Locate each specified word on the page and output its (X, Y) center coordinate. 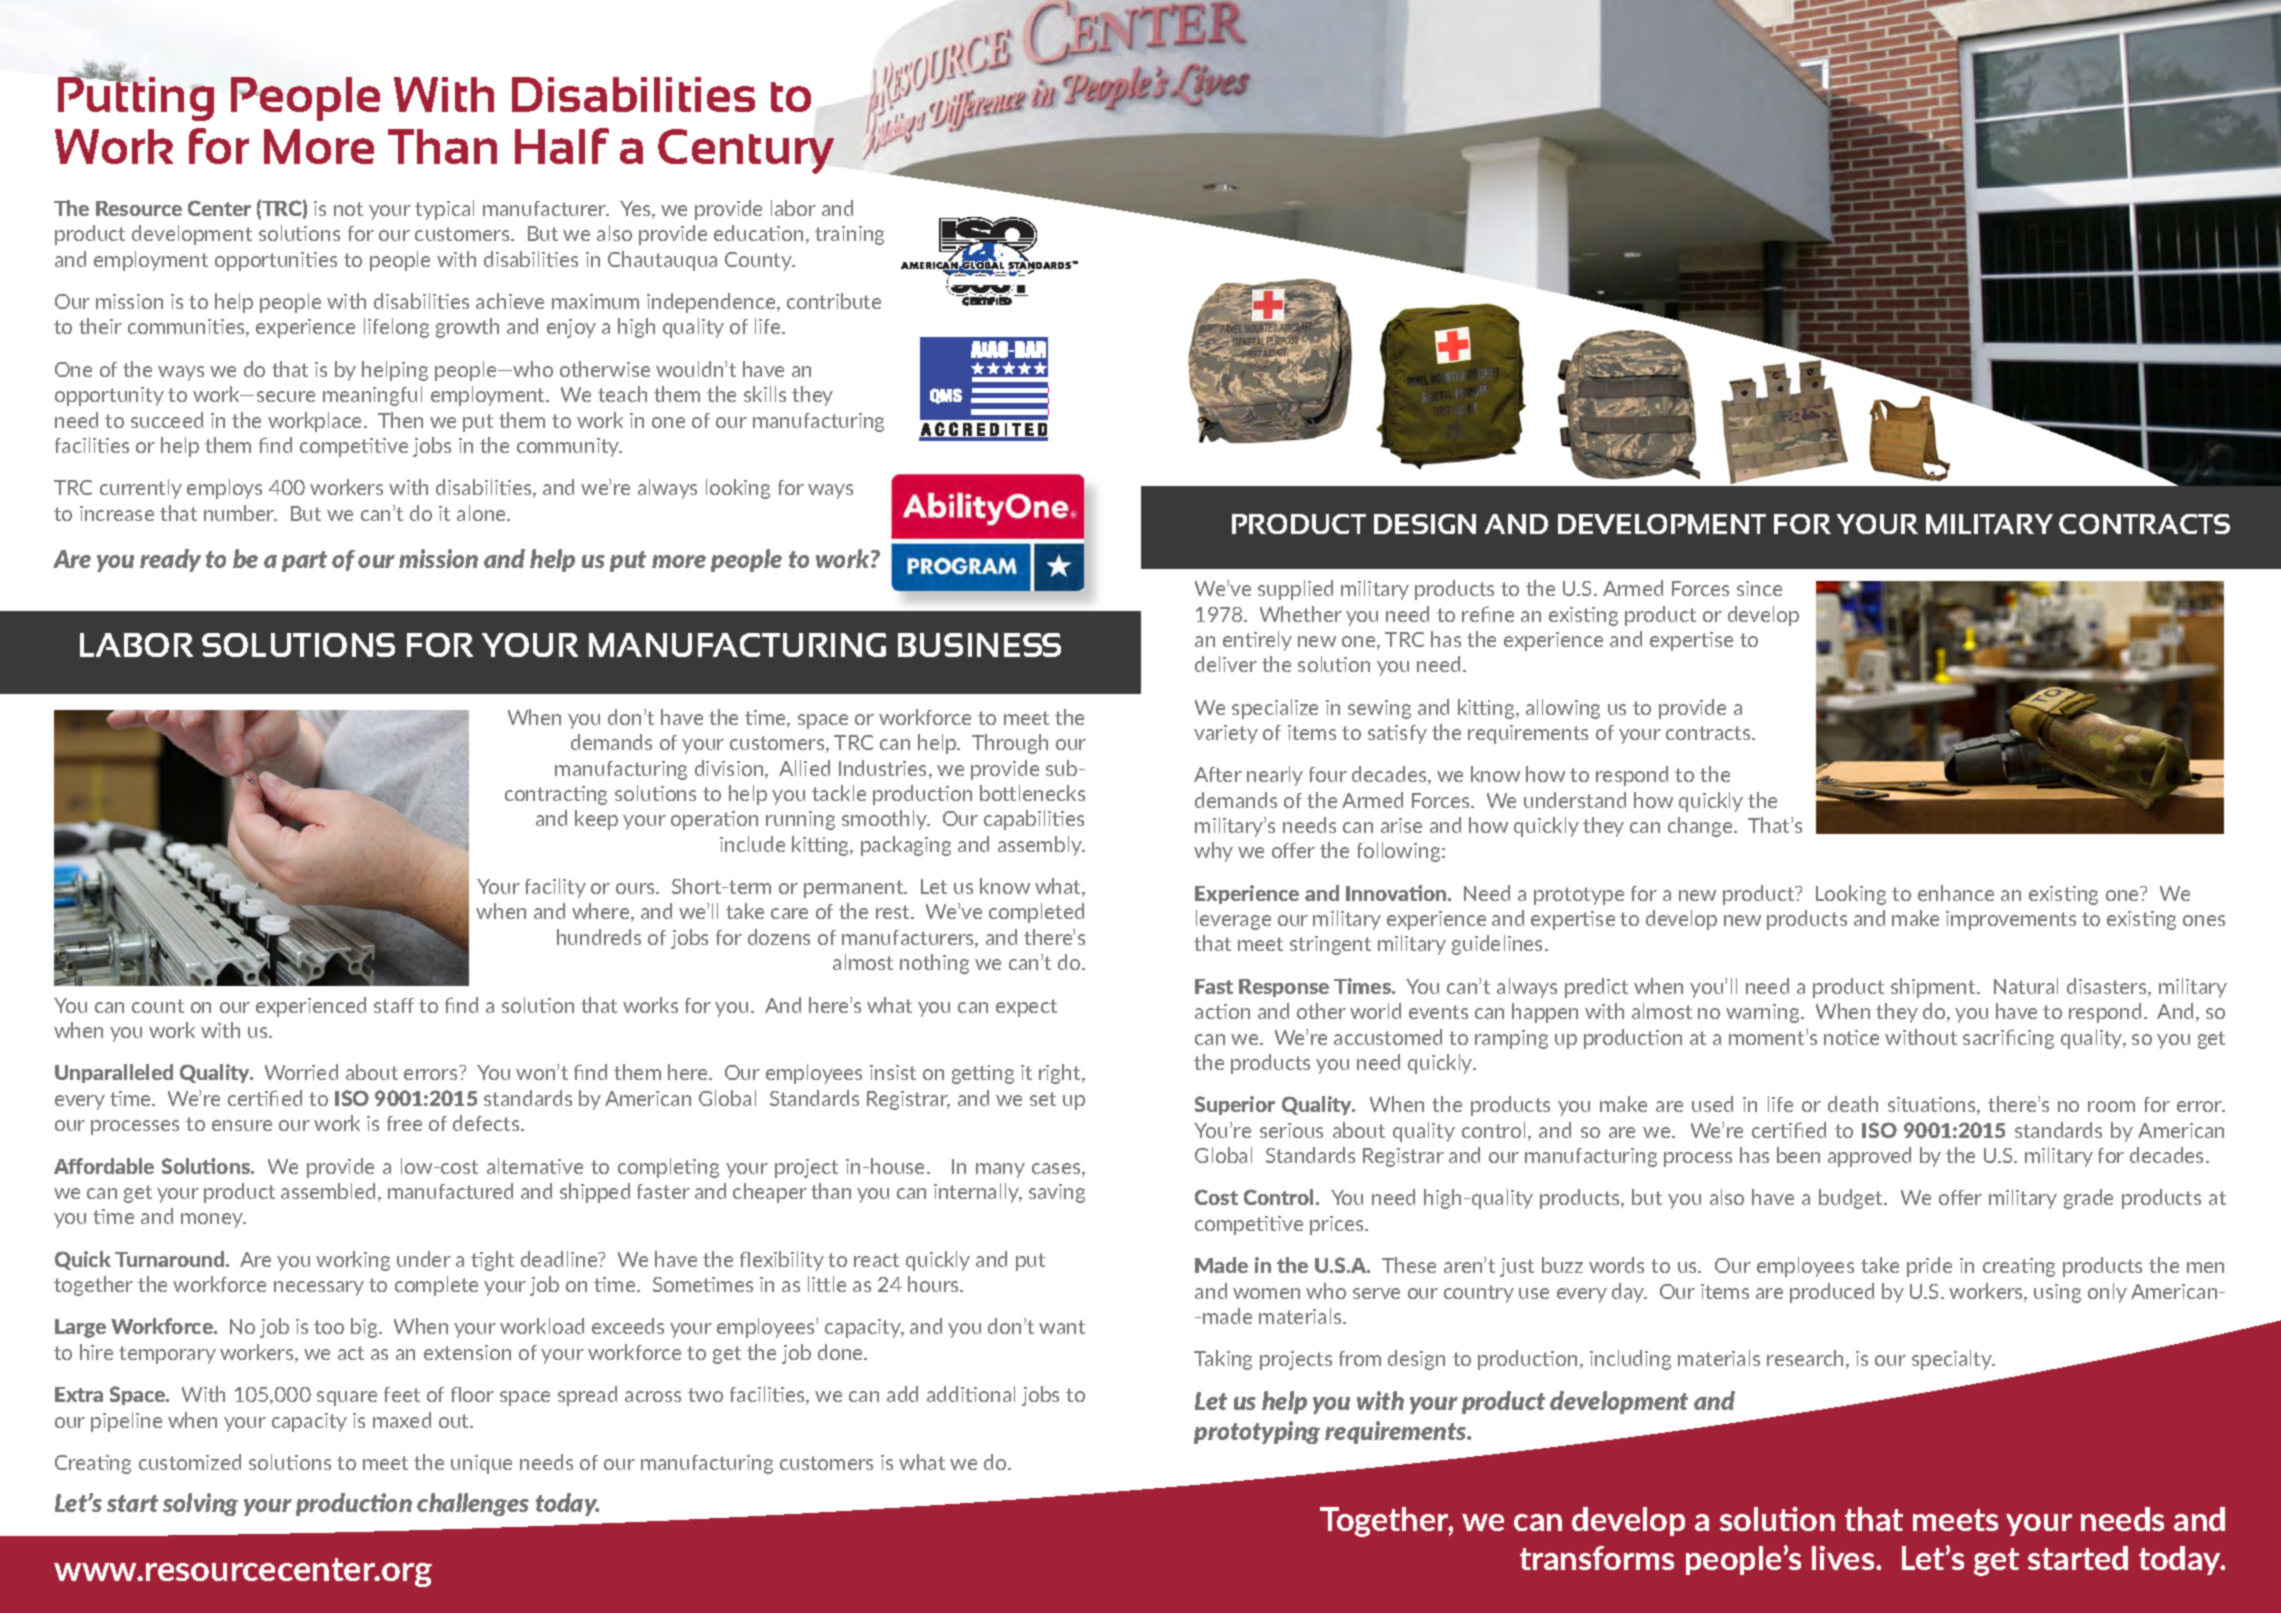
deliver (1226, 664)
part (304, 561)
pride (1929, 1267)
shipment (1934, 988)
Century (746, 151)
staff (394, 1005)
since (1759, 588)
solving (200, 1504)
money (213, 1220)
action (1222, 1011)
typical (444, 210)
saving (1057, 1193)
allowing (1563, 709)
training (849, 235)
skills (765, 394)
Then (400, 420)
